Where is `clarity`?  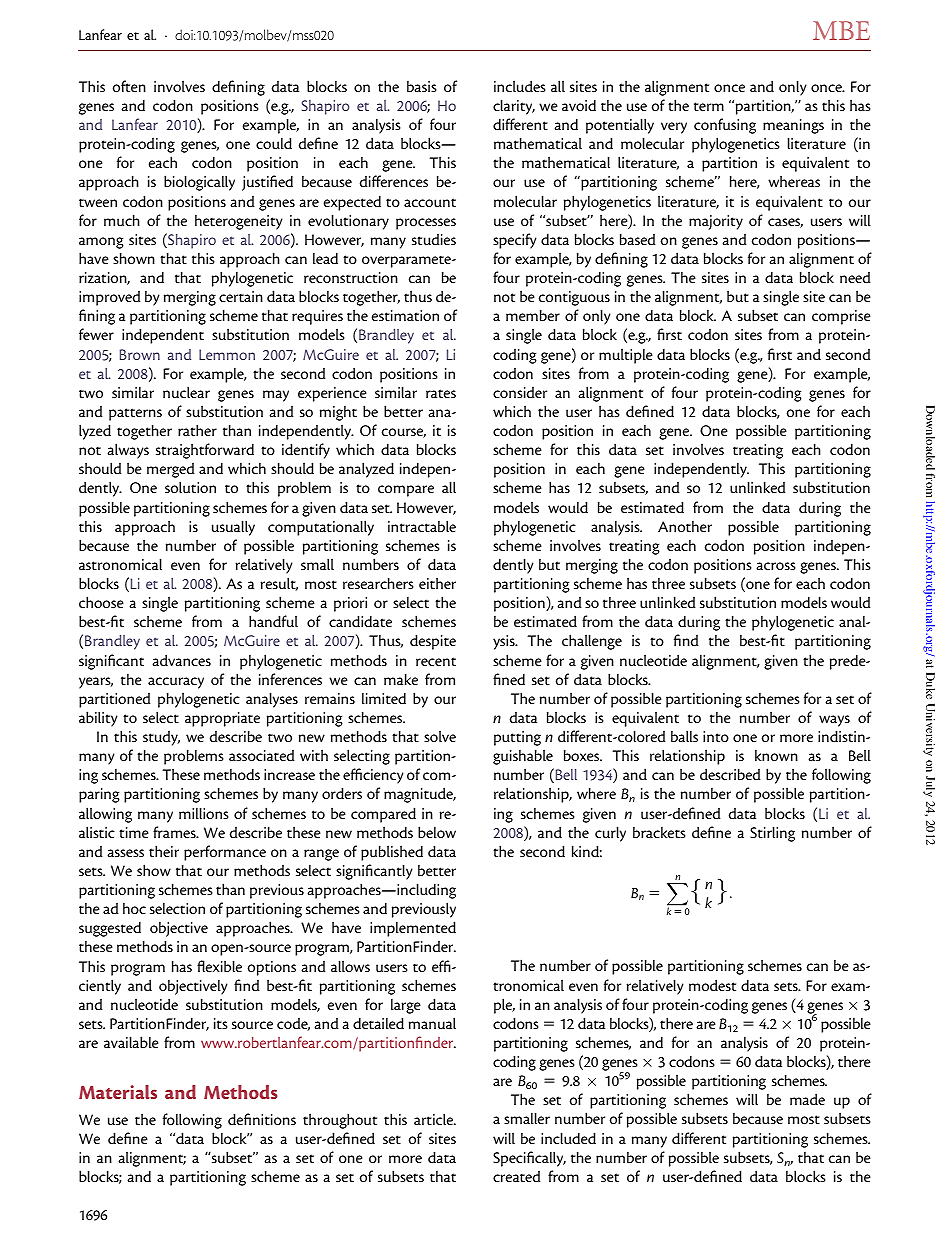 clarity is located at coordinates (514, 107).
